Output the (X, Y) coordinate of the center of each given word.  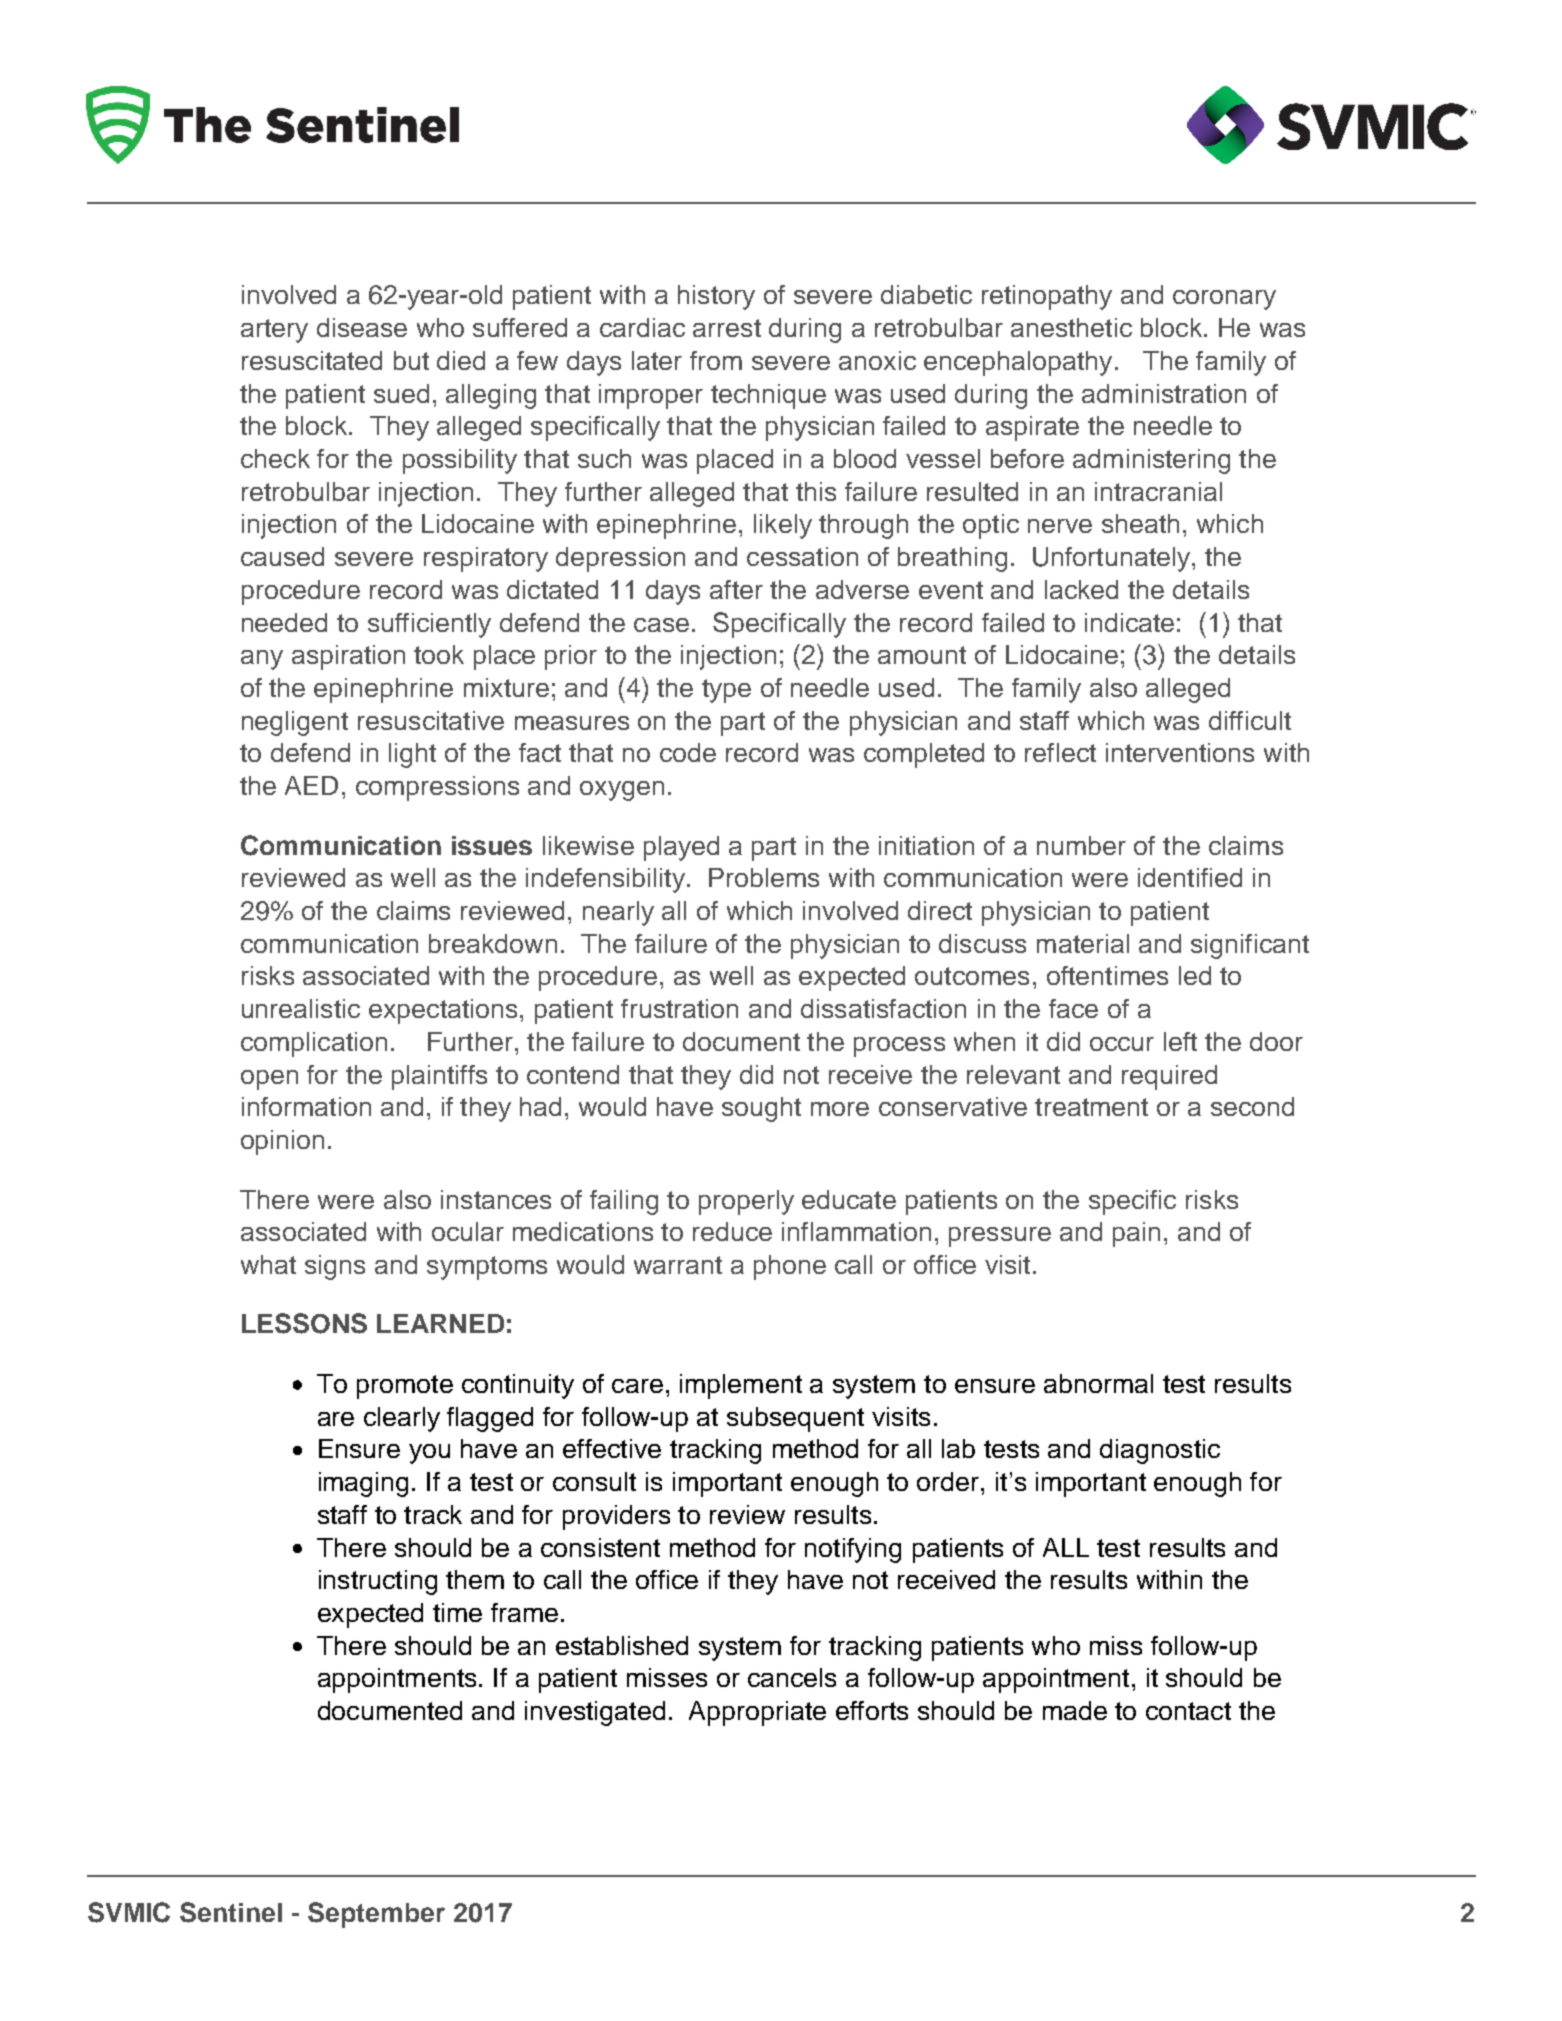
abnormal (1098, 1383)
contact (1188, 1711)
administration (1164, 393)
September (376, 1915)
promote (405, 1387)
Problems (764, 877)
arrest (727, 328)
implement (741, 1386)
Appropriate (757, 1713)
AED (311, 785)
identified (1190, 877)
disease (362, 327)
